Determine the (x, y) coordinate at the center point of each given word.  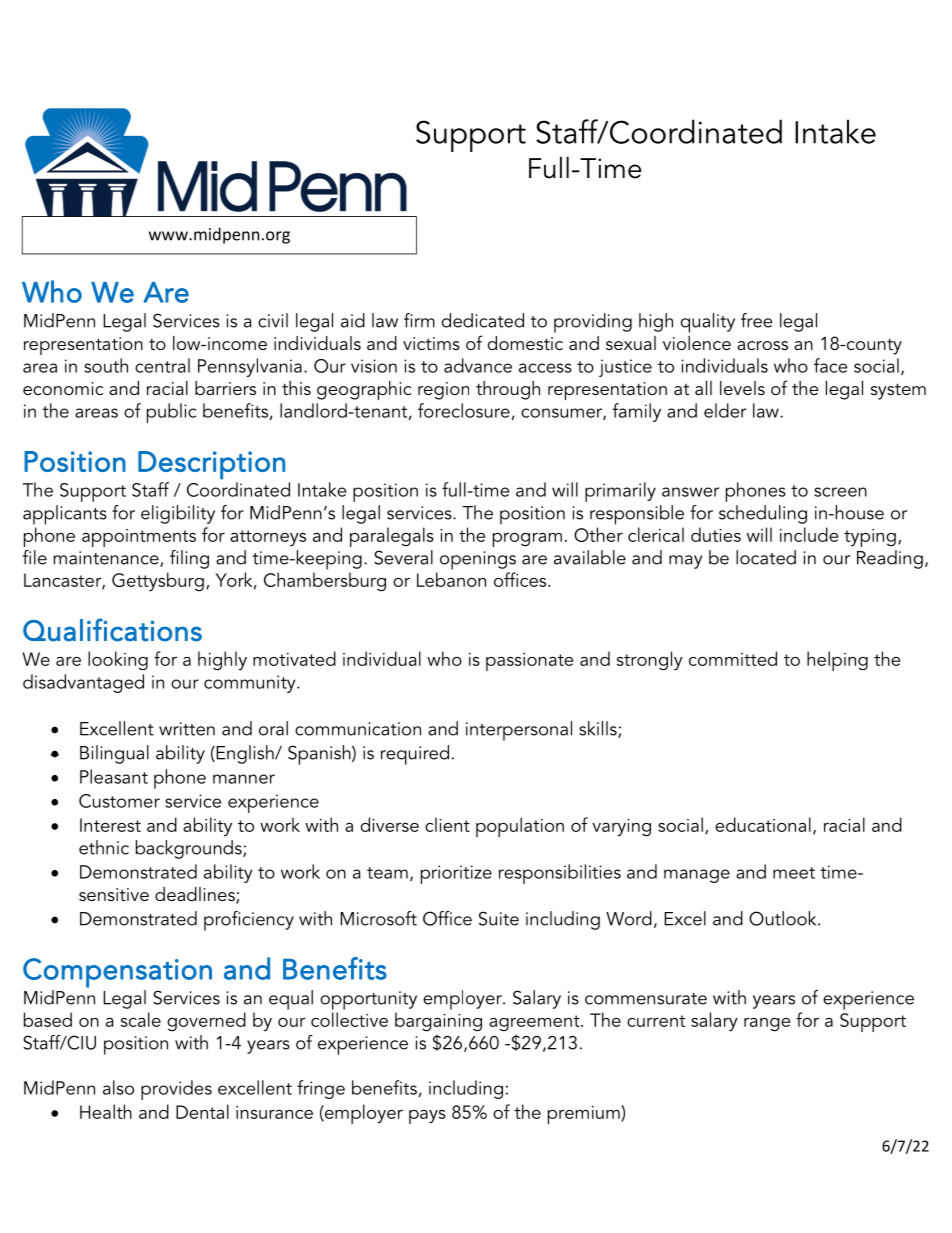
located (766, 557)
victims (431, 343)
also (118, 1087)
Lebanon (451, 579)
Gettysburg (158, 582)
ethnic (104, 847)
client (447, 824)
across (762, 345)
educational (763, 824)
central (162, 365)
